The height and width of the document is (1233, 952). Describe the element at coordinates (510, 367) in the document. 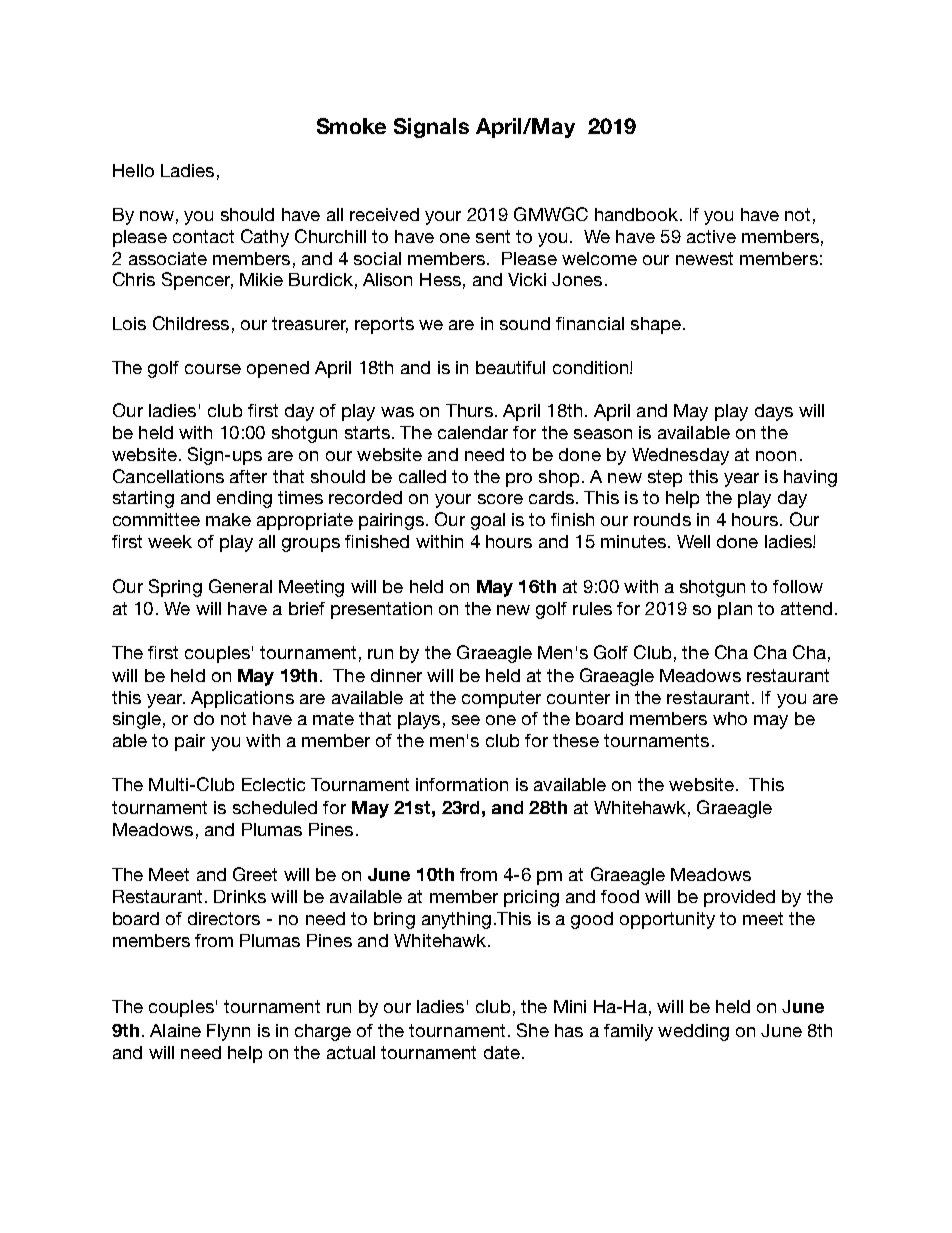

I see `beautiful` at that location.
